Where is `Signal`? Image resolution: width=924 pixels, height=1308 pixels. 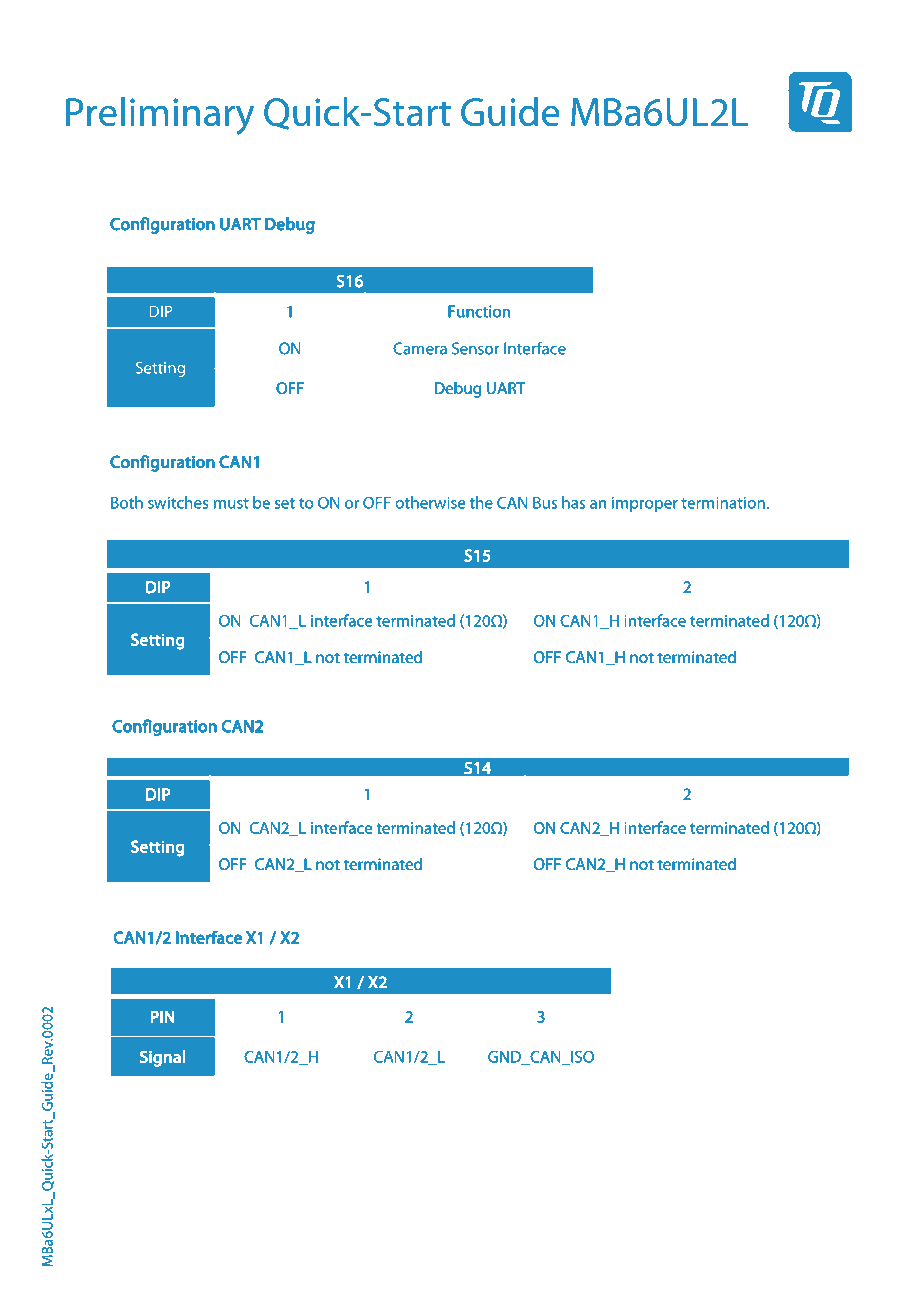 Signal is located at coordinates (162, 1058).
